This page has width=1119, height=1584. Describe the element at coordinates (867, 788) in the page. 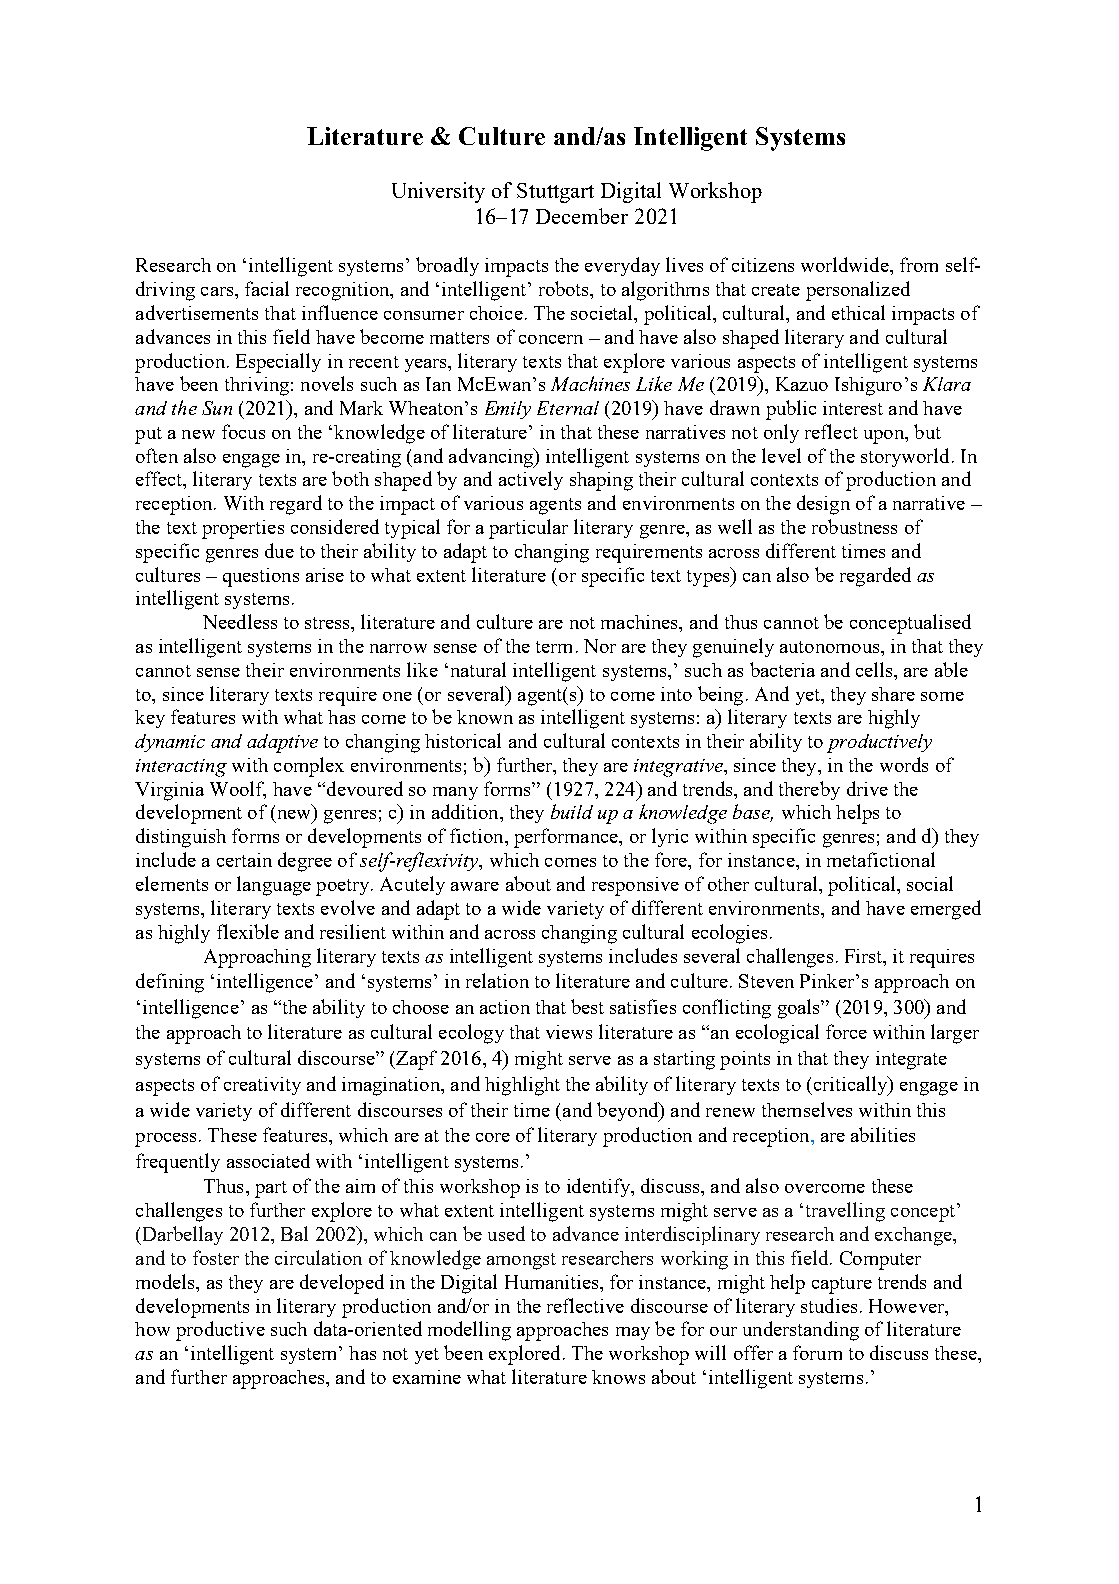

I see `drive` at that location.
